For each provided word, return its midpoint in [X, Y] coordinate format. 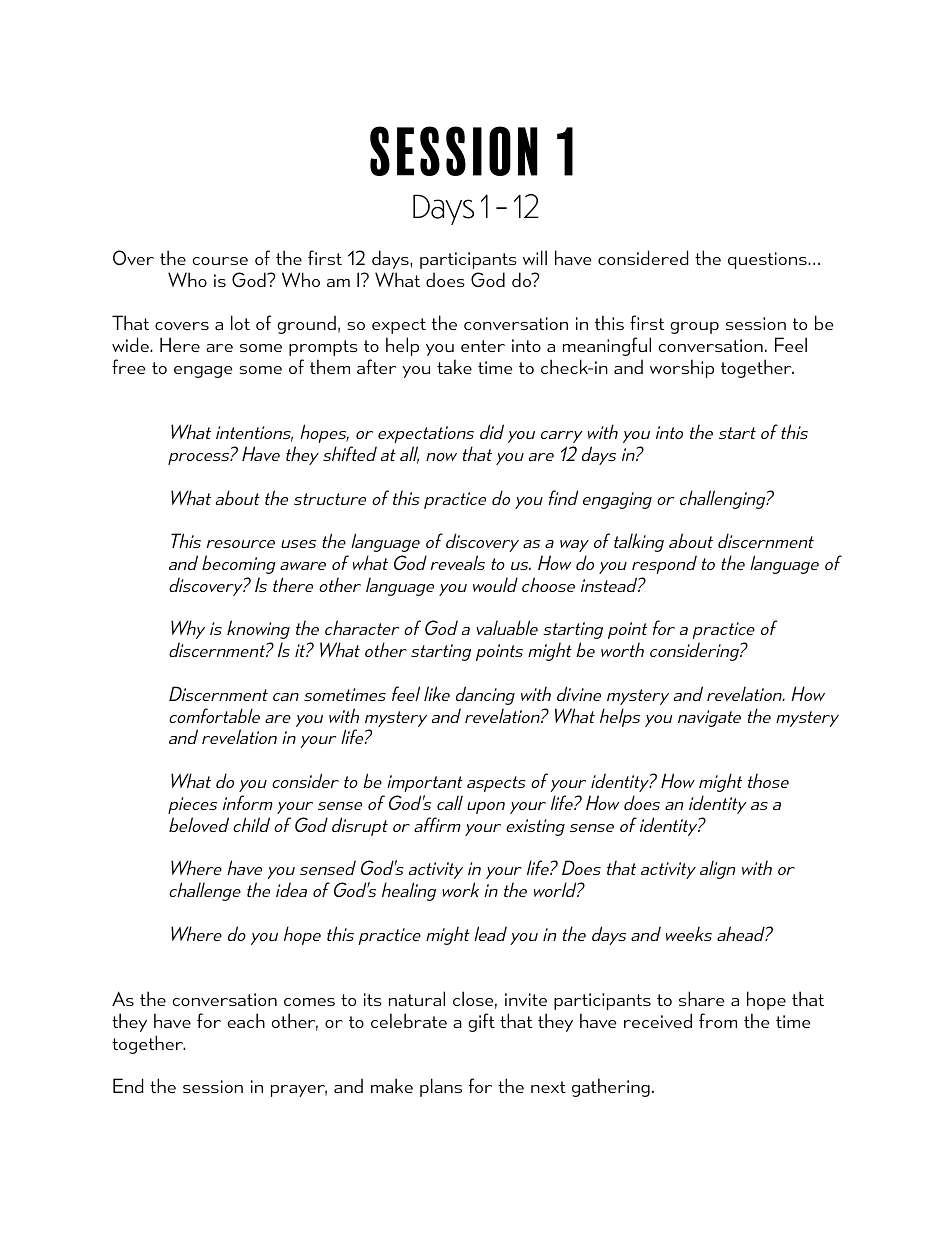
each [246, 1020]
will [535, 257]
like [437, 693]
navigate [709, 718]
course [220, 261]
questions [768, 260]
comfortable [214, 715]
